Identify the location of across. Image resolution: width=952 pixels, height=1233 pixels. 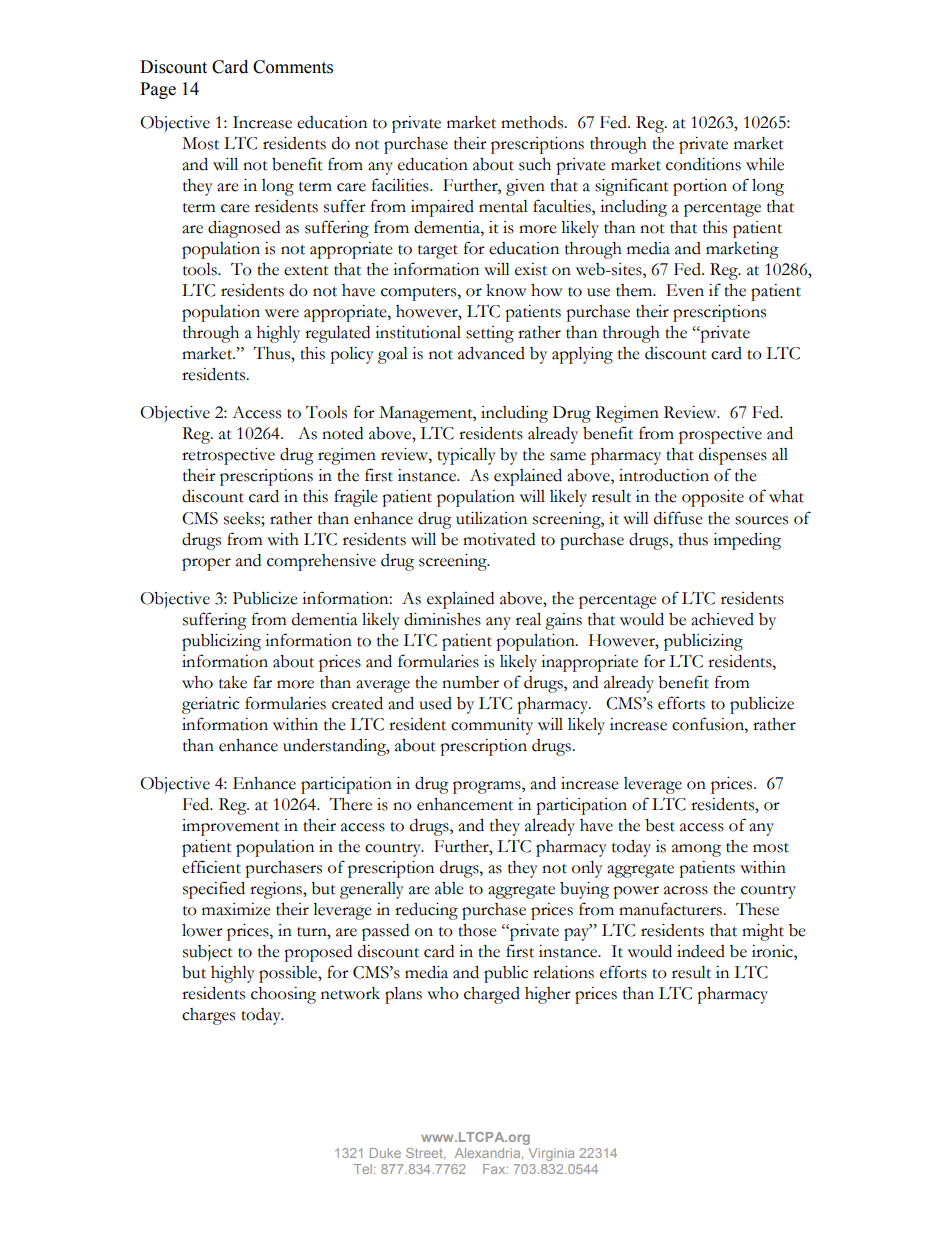
(686, 890).
